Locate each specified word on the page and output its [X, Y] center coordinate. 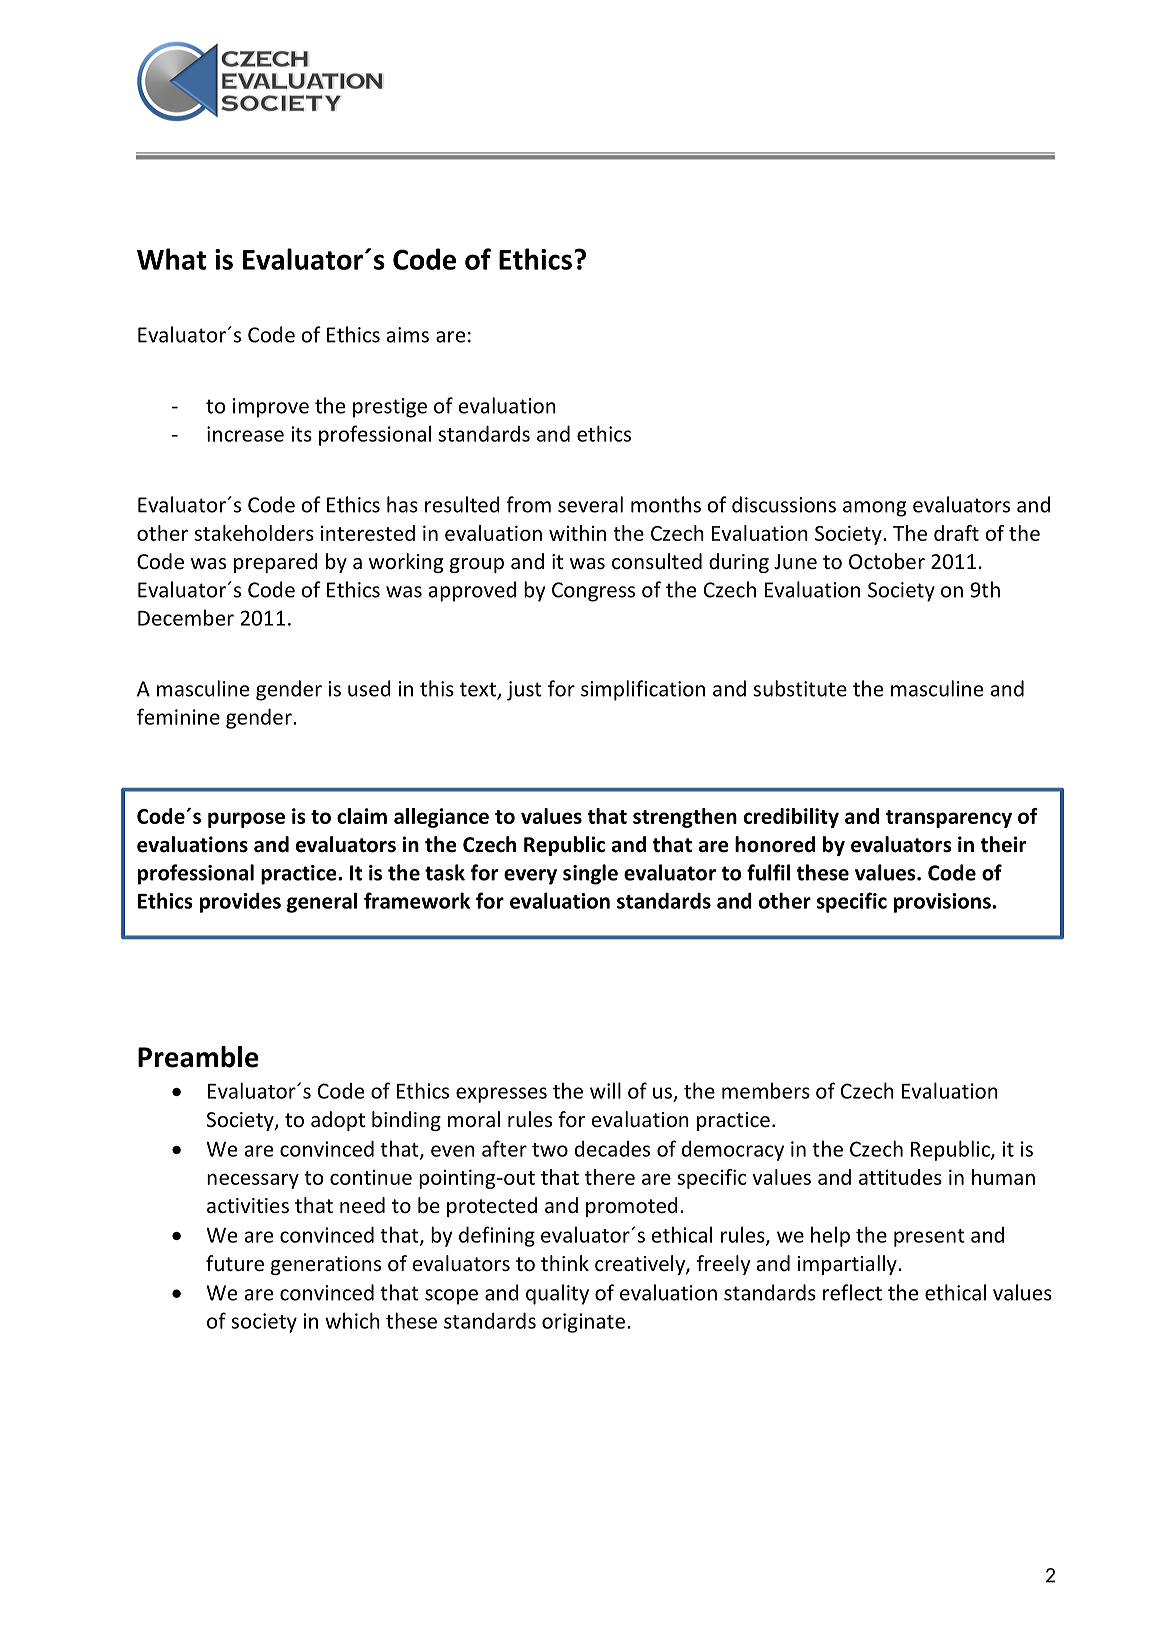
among [874, 509]
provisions [943, 903]
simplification [643, 690]
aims [408, 335]
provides [240, 902]
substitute [800, 688]
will [605, 1090]
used [369, 688]
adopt [338, 1121]
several [590, 504]
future [235, 1263]
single [590, 874]
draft [956, 533]
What [171, 259]
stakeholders [254, 533]
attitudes [900, 1177]
